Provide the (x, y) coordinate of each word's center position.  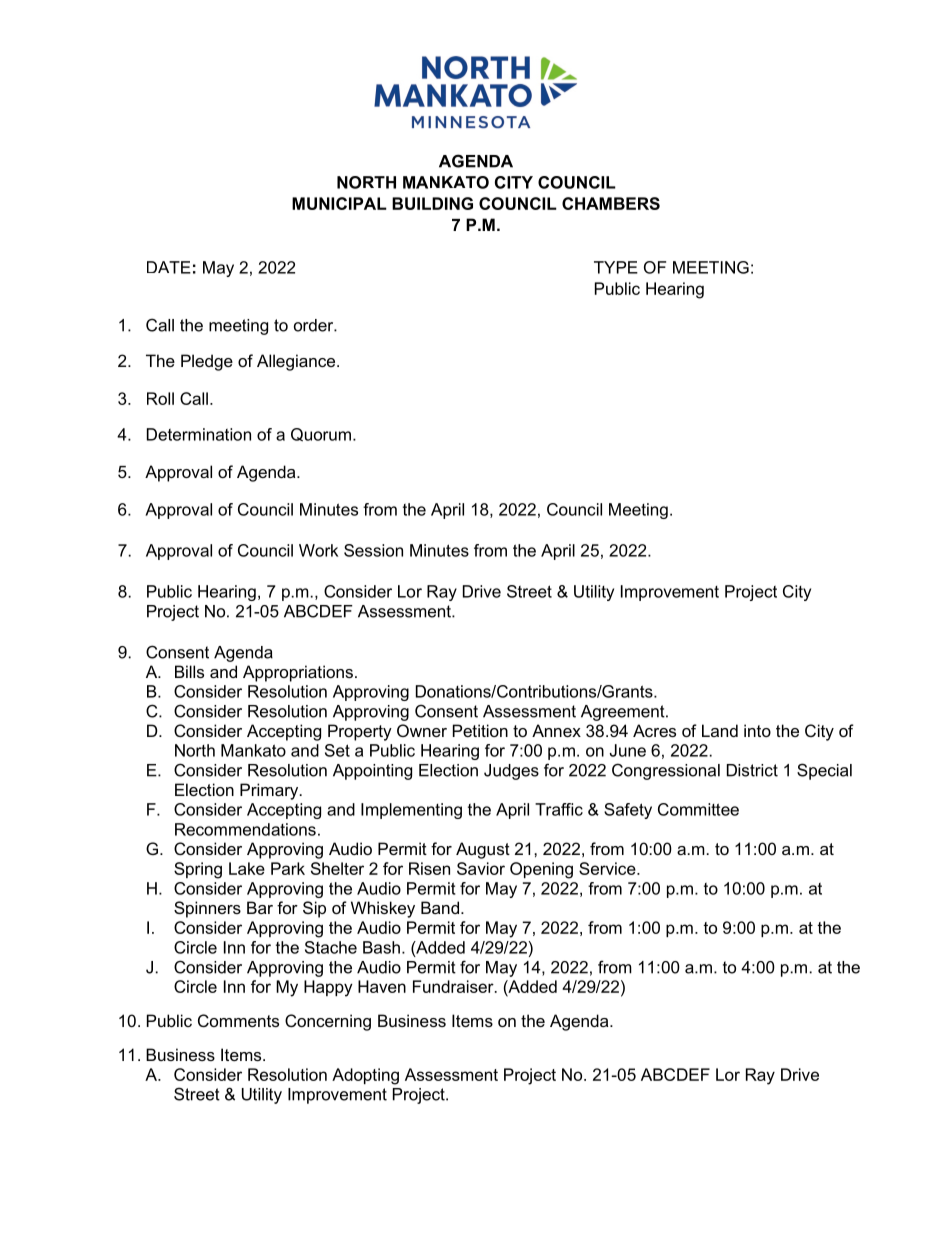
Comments (238, 1020)
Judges (511, 772)
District (752, 770)
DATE (169, 267)
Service (608, 868)
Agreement (624, 713)
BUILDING (432, 203)
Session (373, 550)
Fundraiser (454, 986)
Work (318, 550)
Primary (270, 791)
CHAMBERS (611, 203)
